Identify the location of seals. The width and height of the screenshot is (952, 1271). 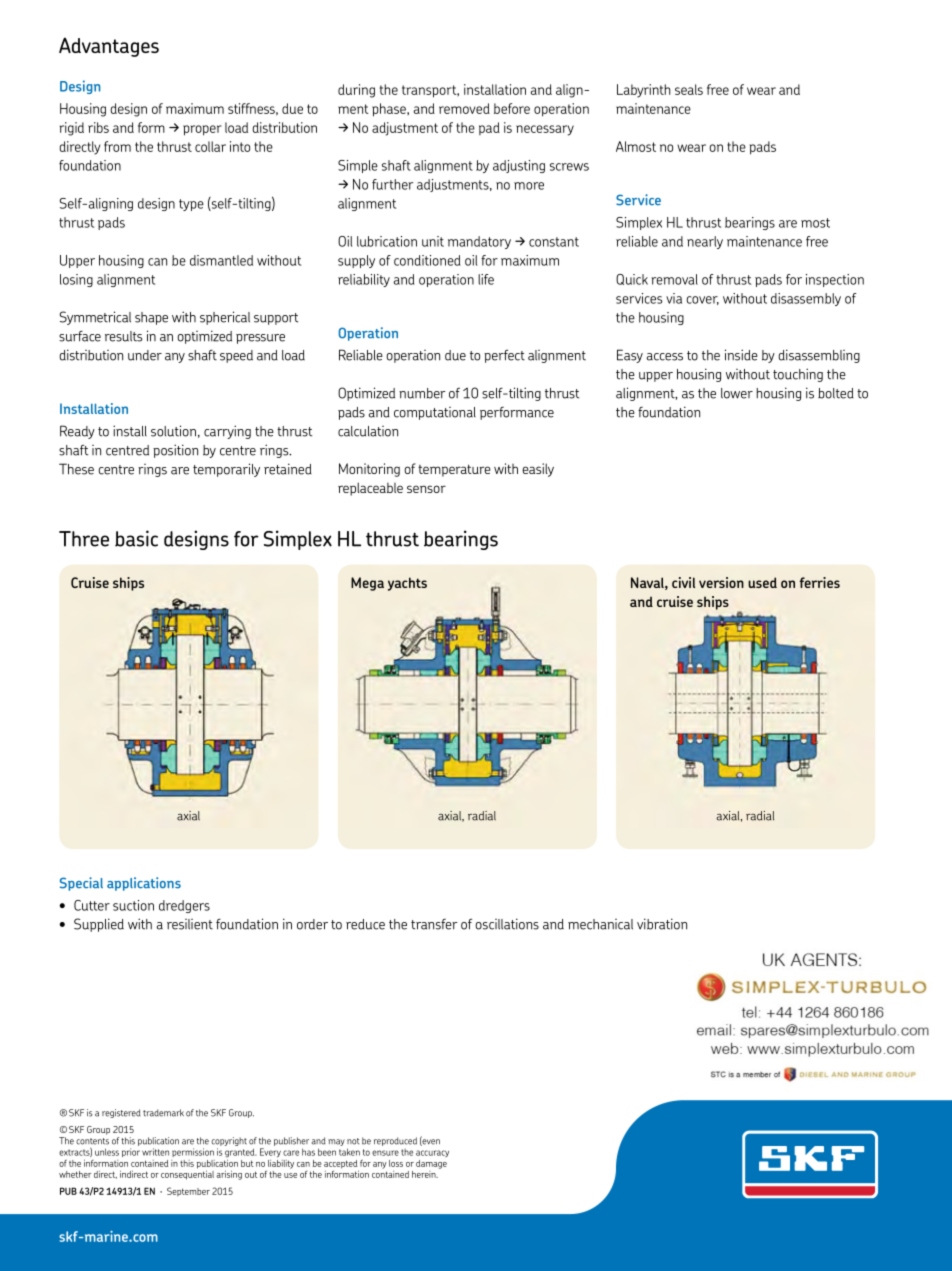
(689, 89).
